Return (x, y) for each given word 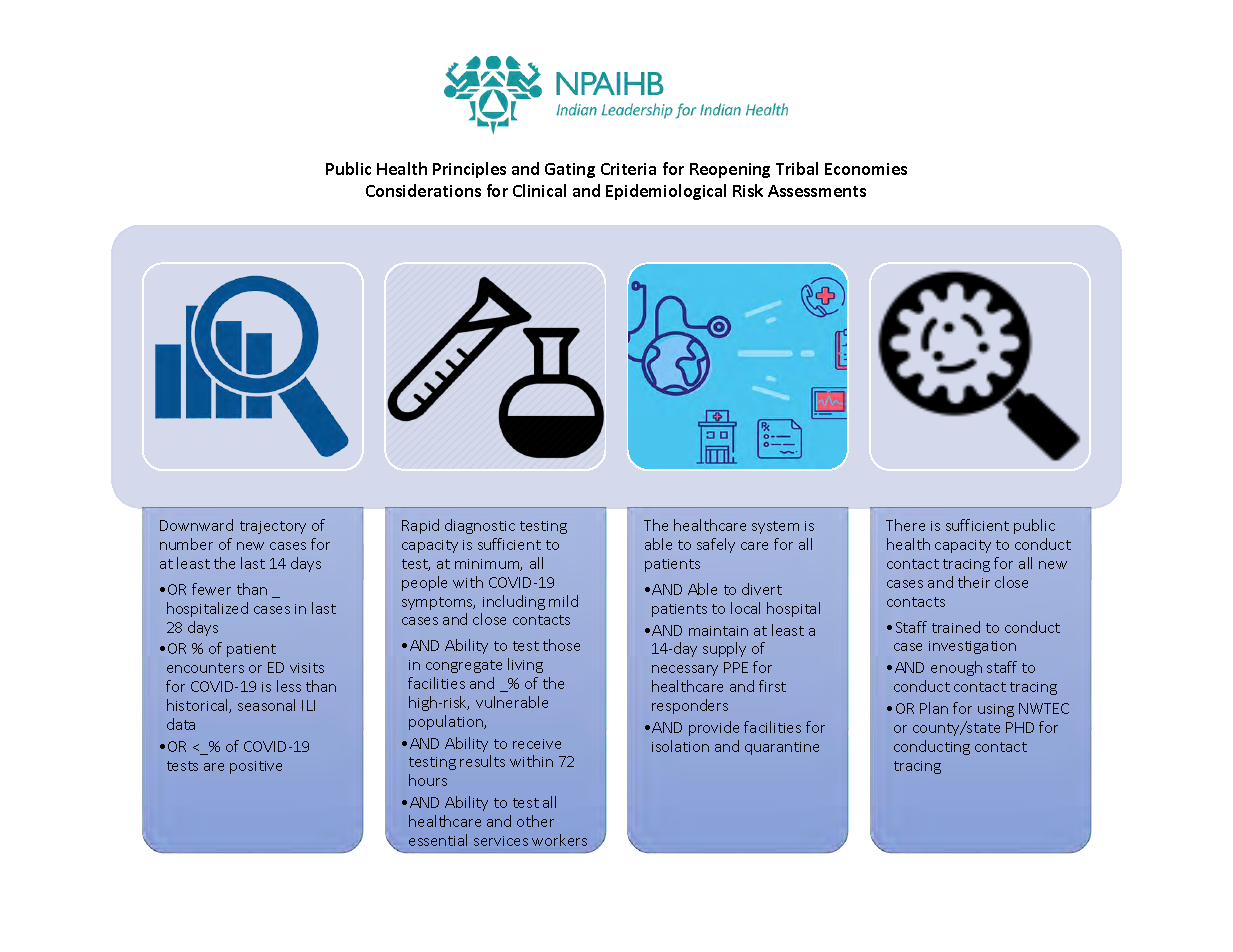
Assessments (817, 191)
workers (559, 840)
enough (956, 668)
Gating (570, 170)
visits (307, 668)
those (561, 645)
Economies (866, 169)
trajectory (273, 527)
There (905, 525)
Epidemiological (666, 192)
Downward (196, 525)
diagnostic (480, 526)
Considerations (423, 190)
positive (256, 767)
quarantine (782, 748)
